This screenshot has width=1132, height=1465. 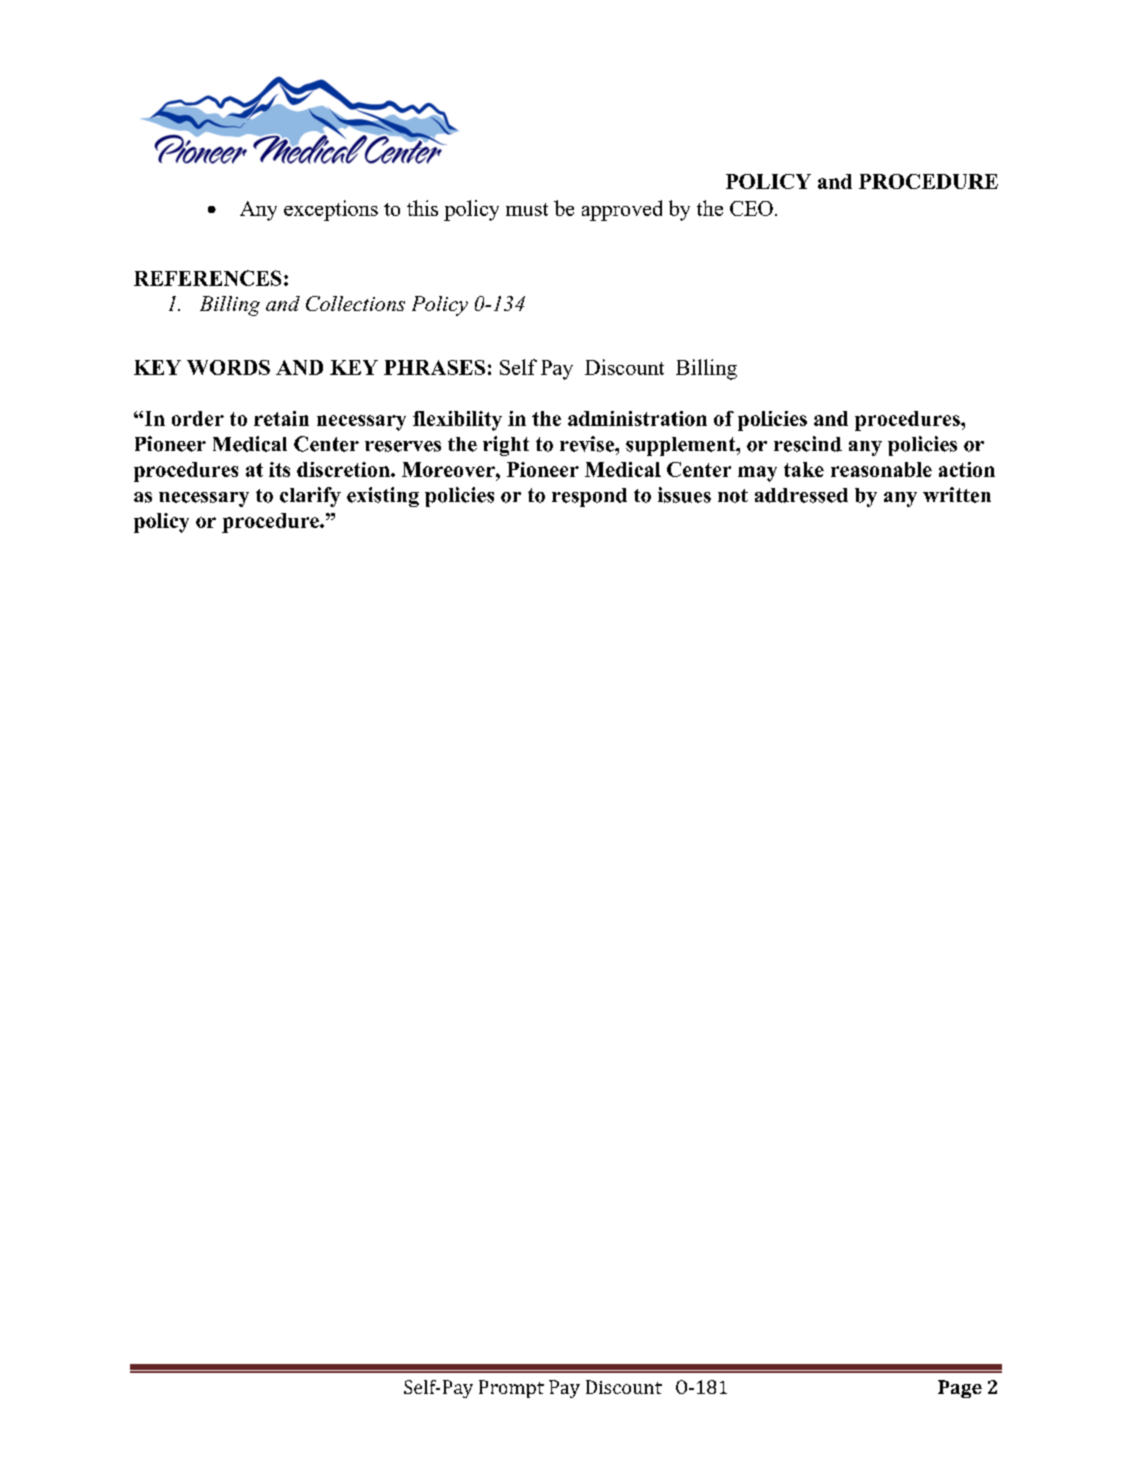 I want to click on respond, so click(x=589, y=497).
